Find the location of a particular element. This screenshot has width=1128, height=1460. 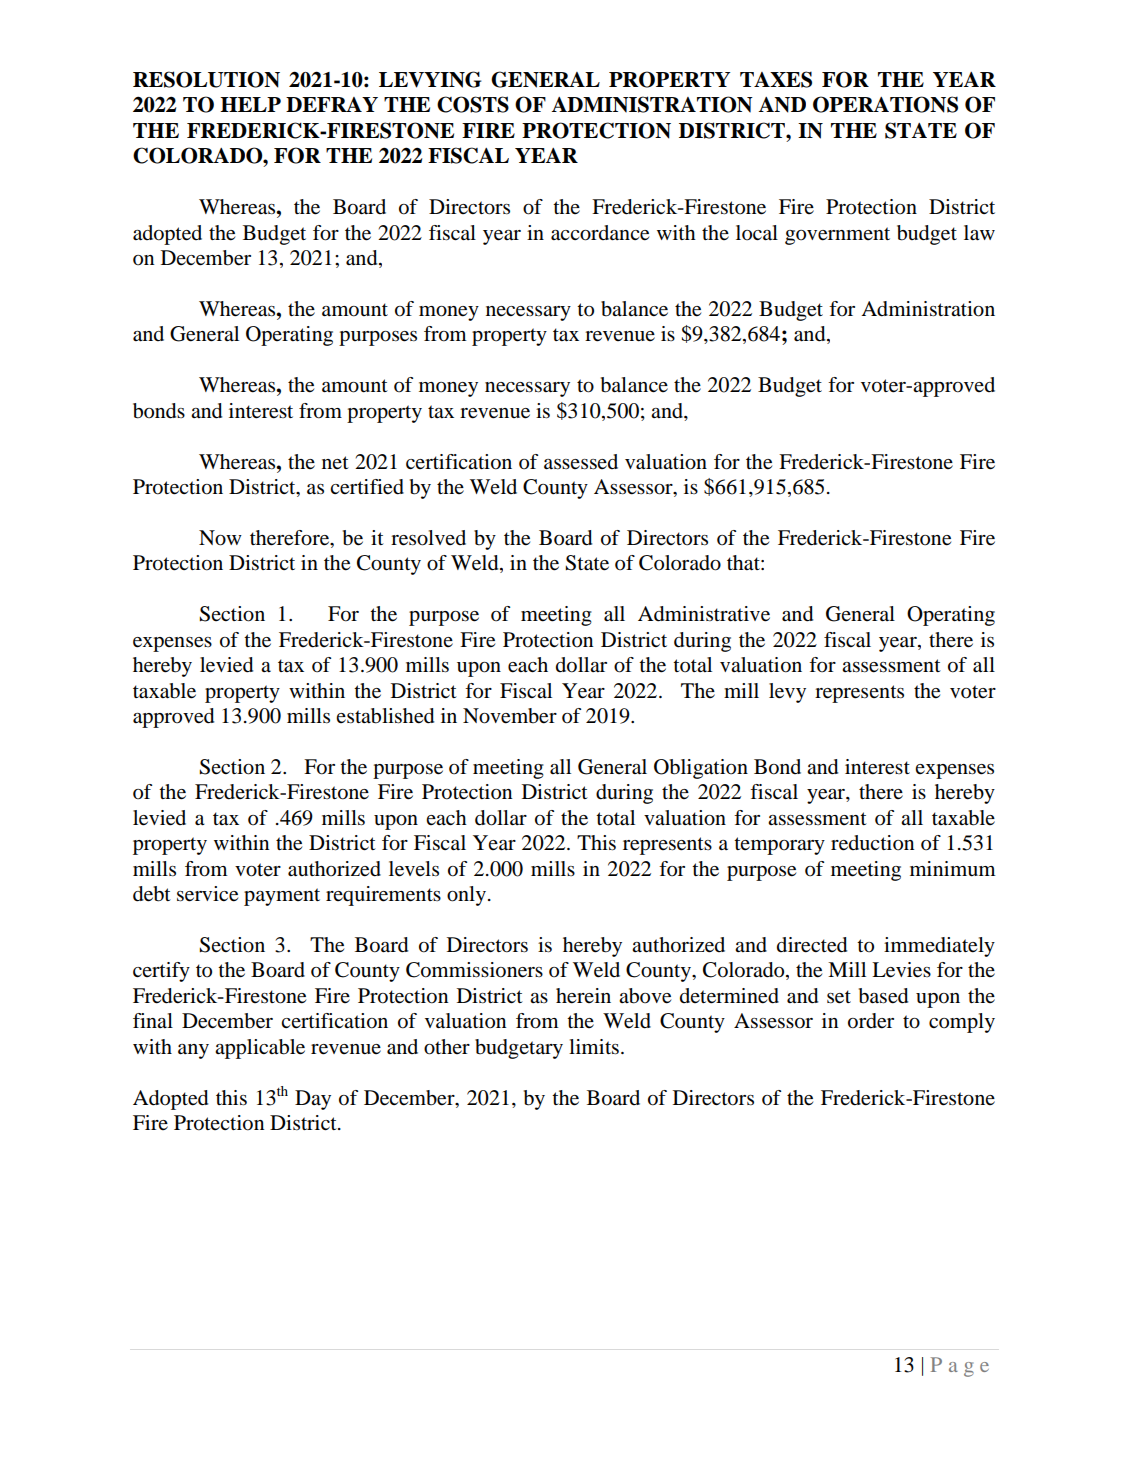

accordance is located at coordinates (600, 233).
